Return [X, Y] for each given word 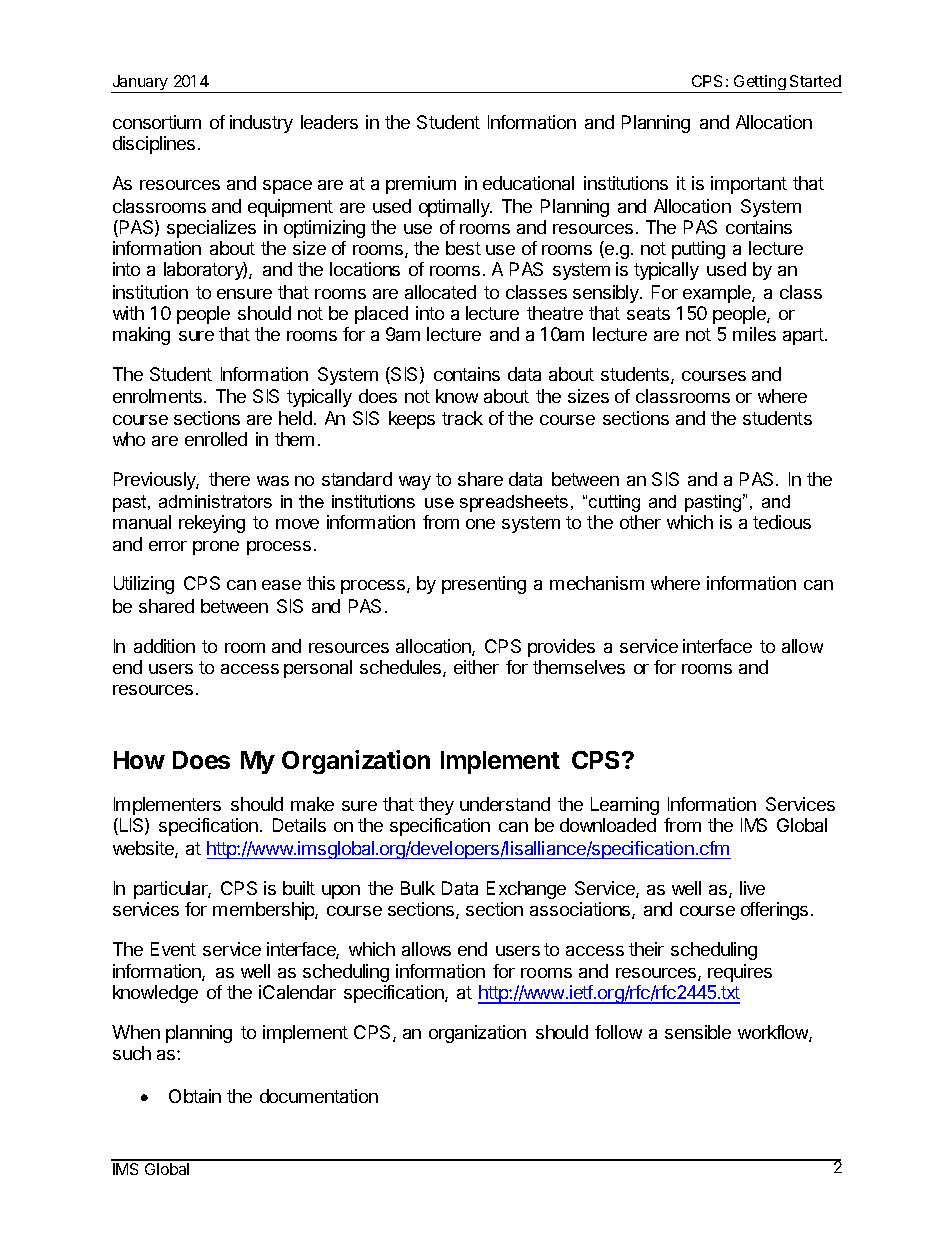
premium [421, 185]
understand [505, 804]
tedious [782, 522]
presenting [484, 585]
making [141, 336]
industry [261, 124]
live [752, 888]
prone [216, 548]
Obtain [195, 1096]
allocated [440, 292]
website [144, 849]
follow [618, 1032]
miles [754, 334]
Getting [760, 84]
